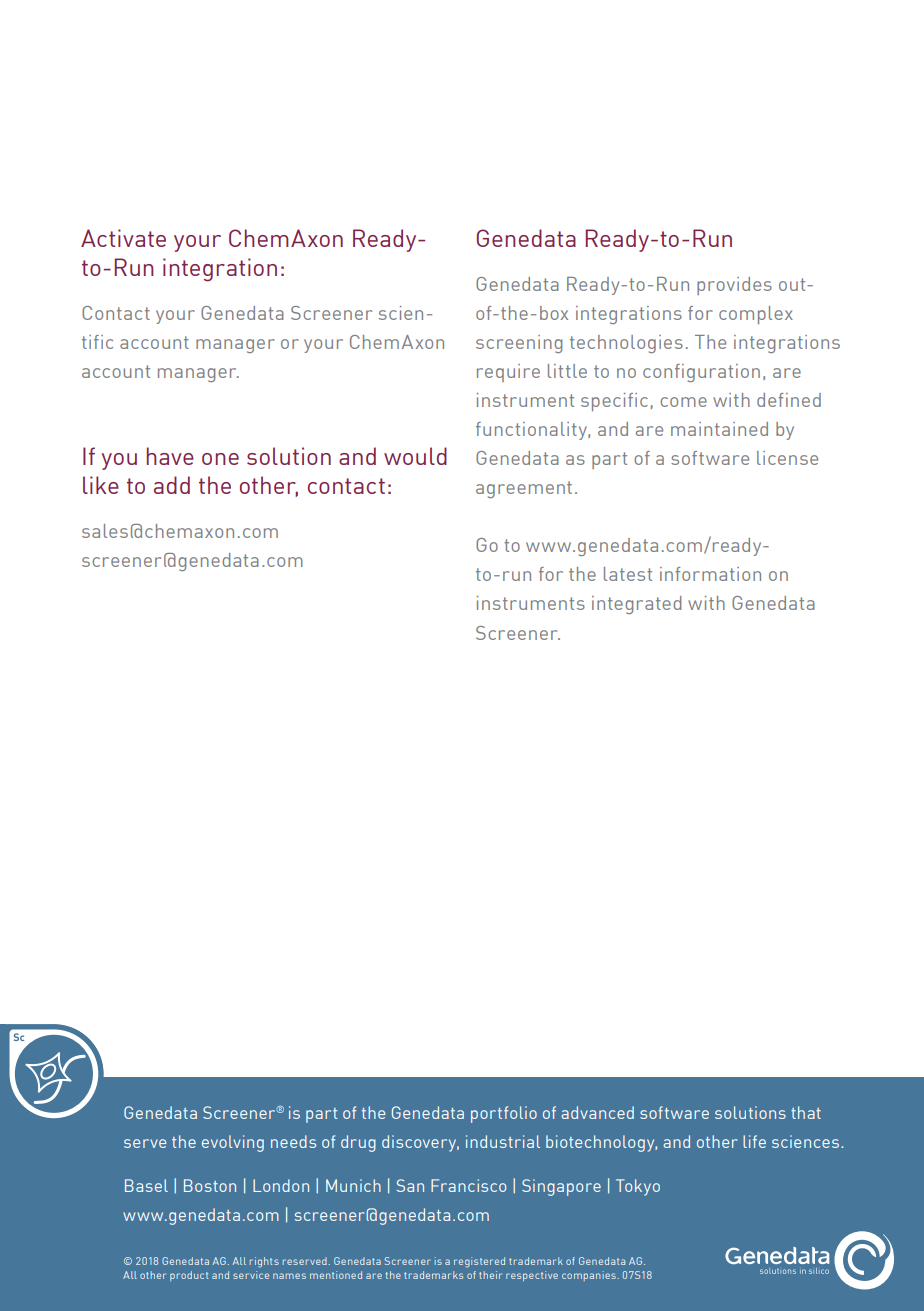 This screenshot has height=1311, width=924. I want to click on like, so click(101, 485).
